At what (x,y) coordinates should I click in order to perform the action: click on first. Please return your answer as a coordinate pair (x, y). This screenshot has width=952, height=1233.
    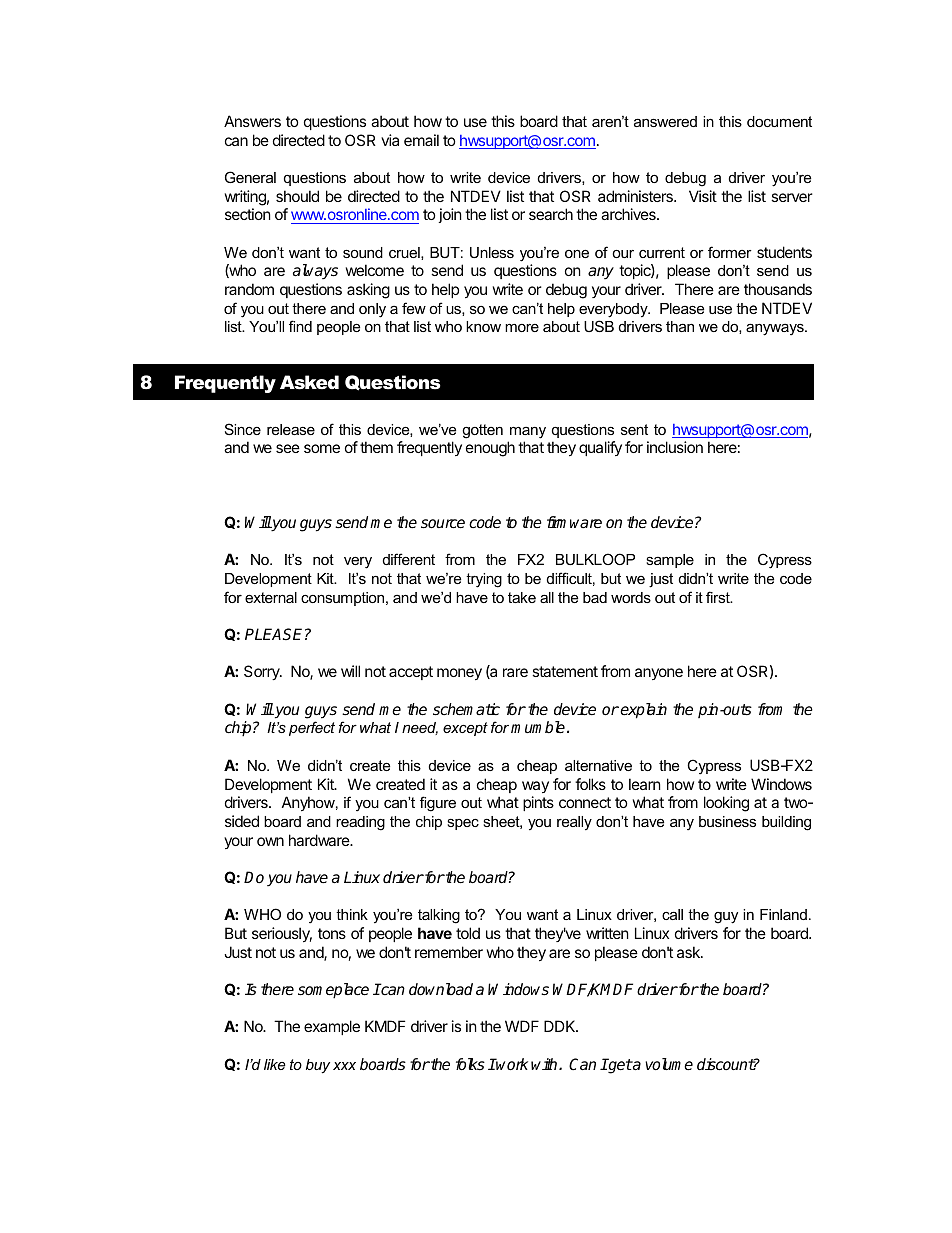
    Looking at the image, I should click on (719, 597).
